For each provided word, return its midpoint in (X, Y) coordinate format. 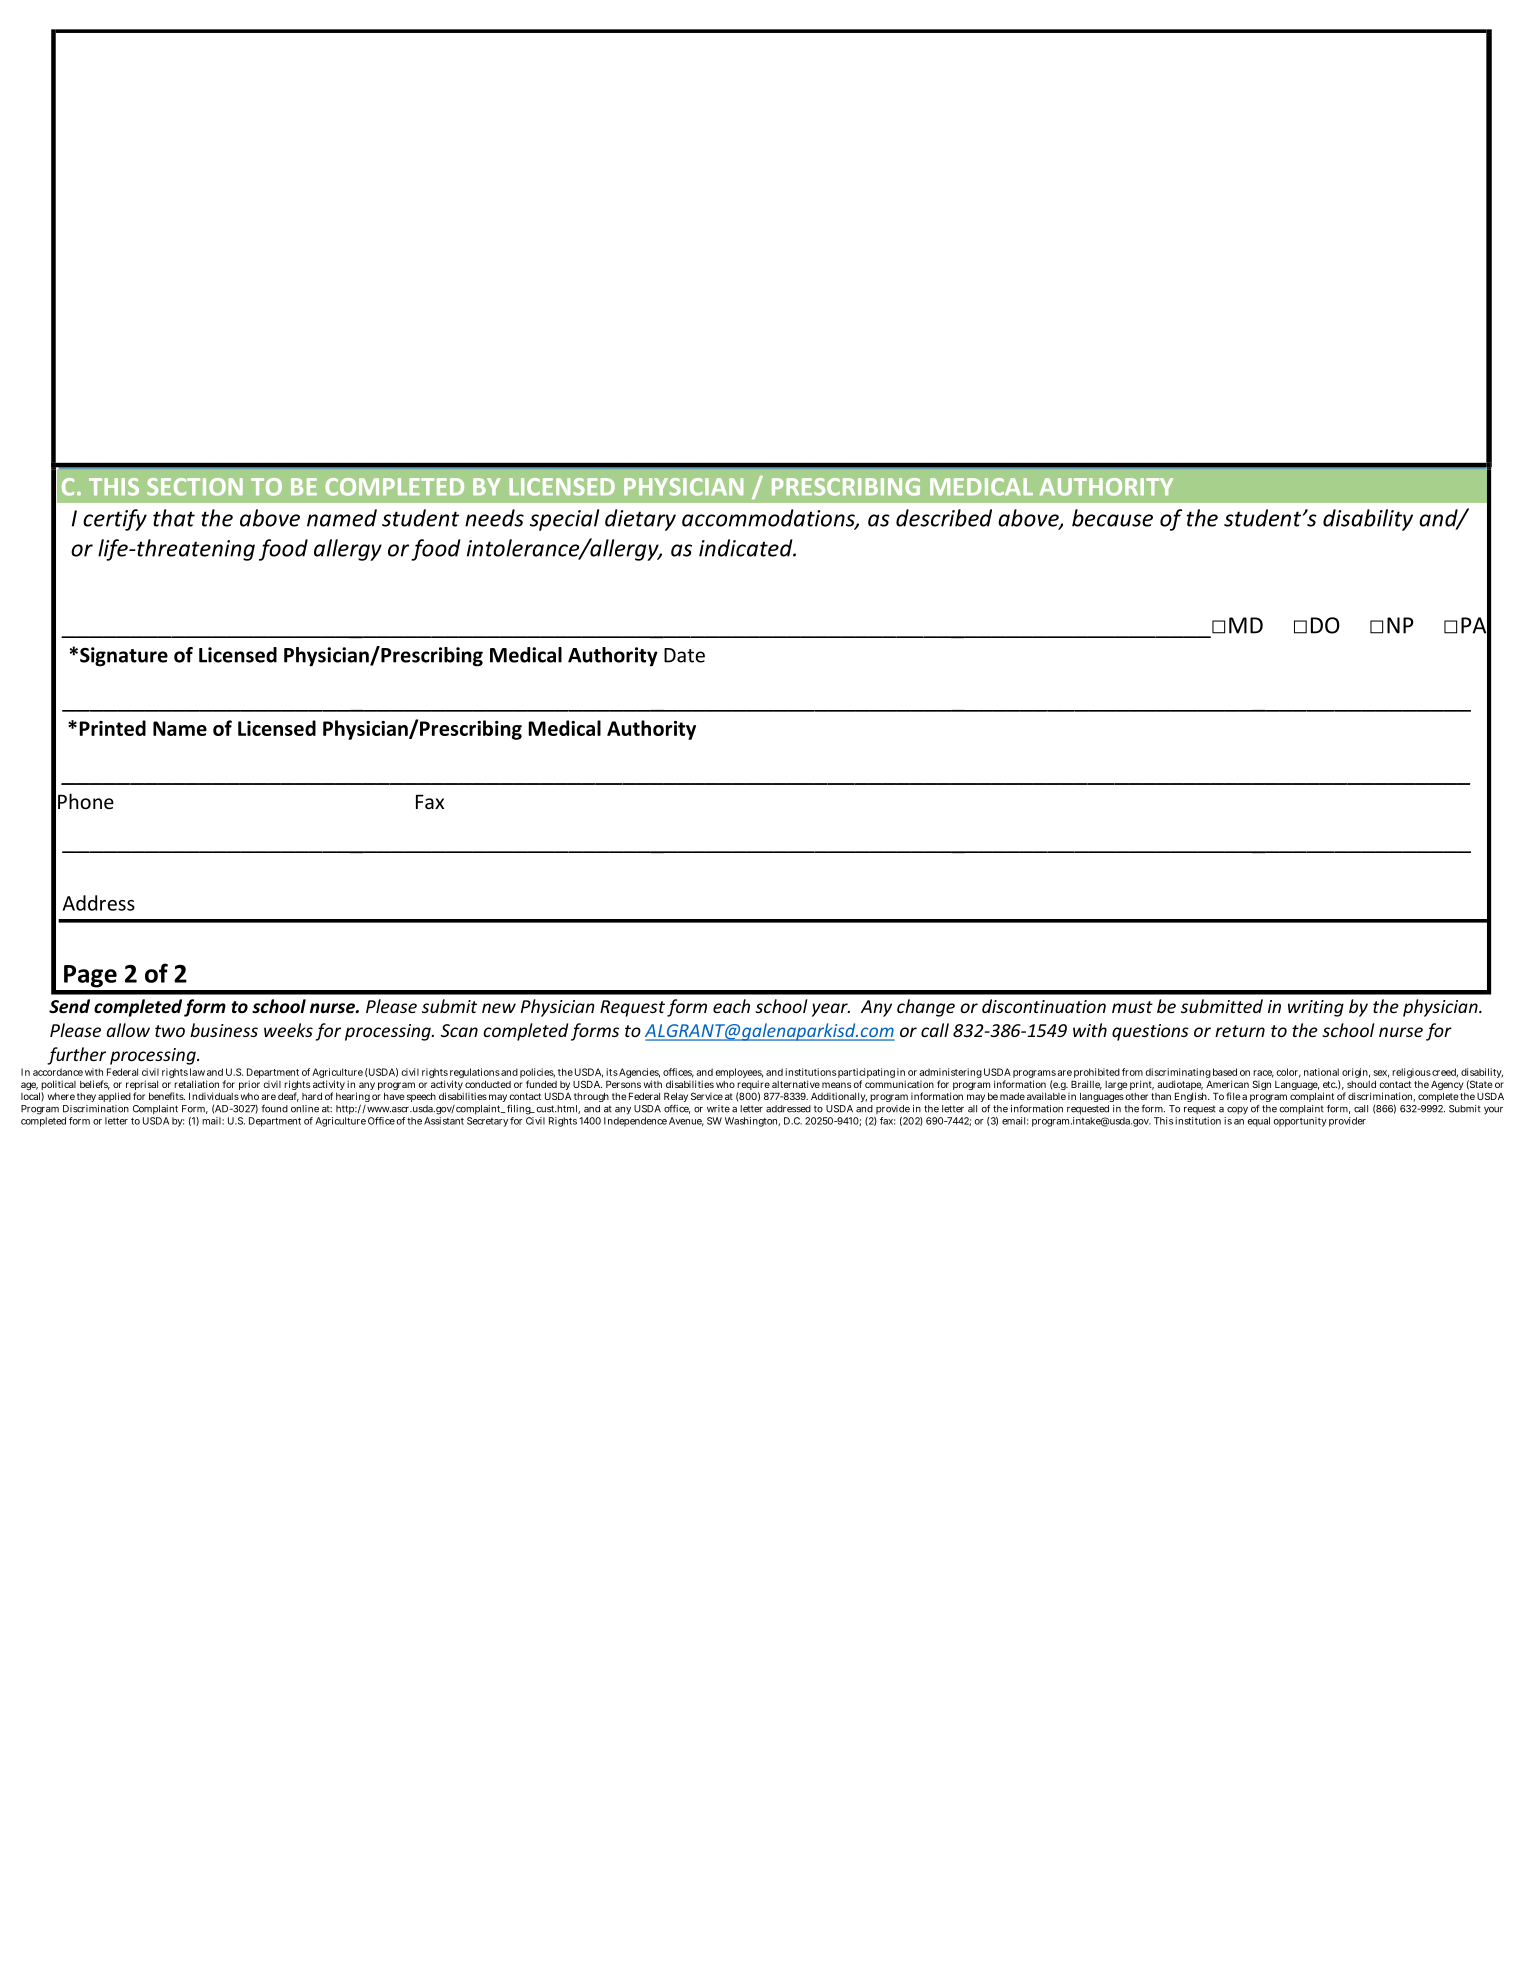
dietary (640, 520)
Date (684, 655)
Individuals (214, 1096)
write (718, 1109)
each (731, 1006)
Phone (86, 801)
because (1112, 518)
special (564, 520)
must (1132, 1007)
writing (1316, 1008)
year (831, 1010)
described (944, 518)
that (174, 518)
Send (69, 1006)
